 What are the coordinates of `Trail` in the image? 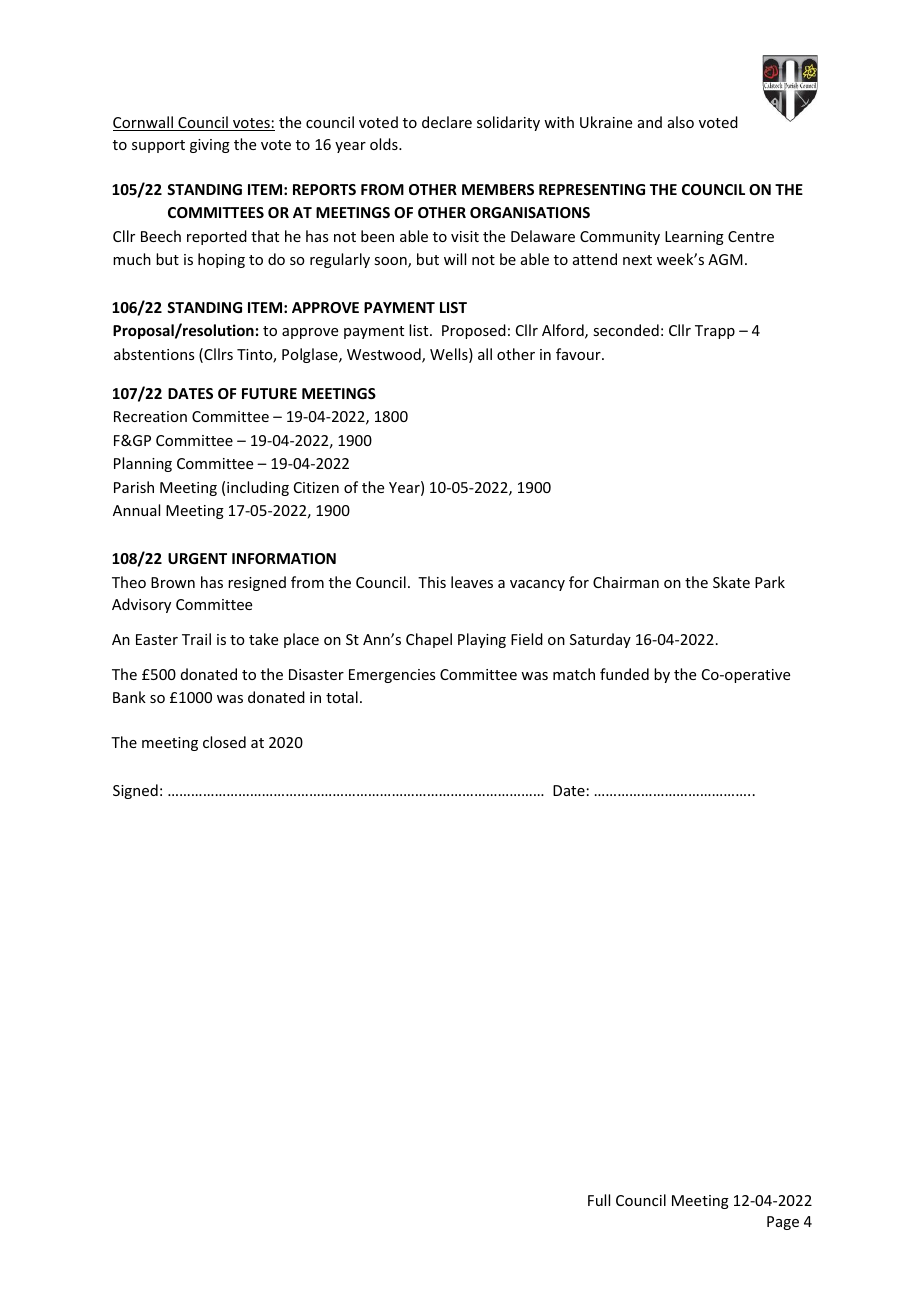 It's located at (196, 639).
